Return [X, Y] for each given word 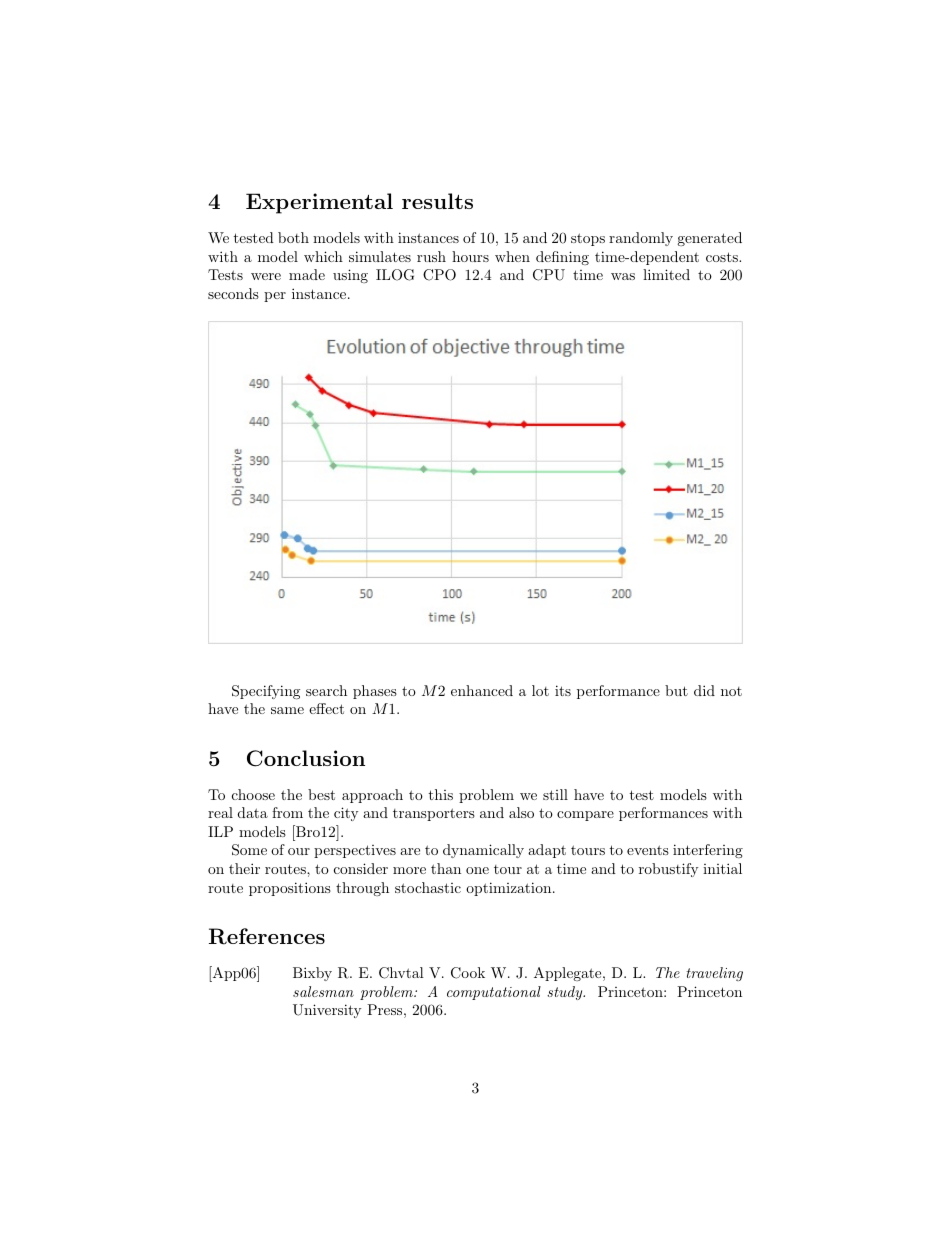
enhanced [482, 690]
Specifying [266, 692]
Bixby [312, 974]
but [676, 690]
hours [470, 256]
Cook [468, 973]
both [293, 237]
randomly [641, 239]
